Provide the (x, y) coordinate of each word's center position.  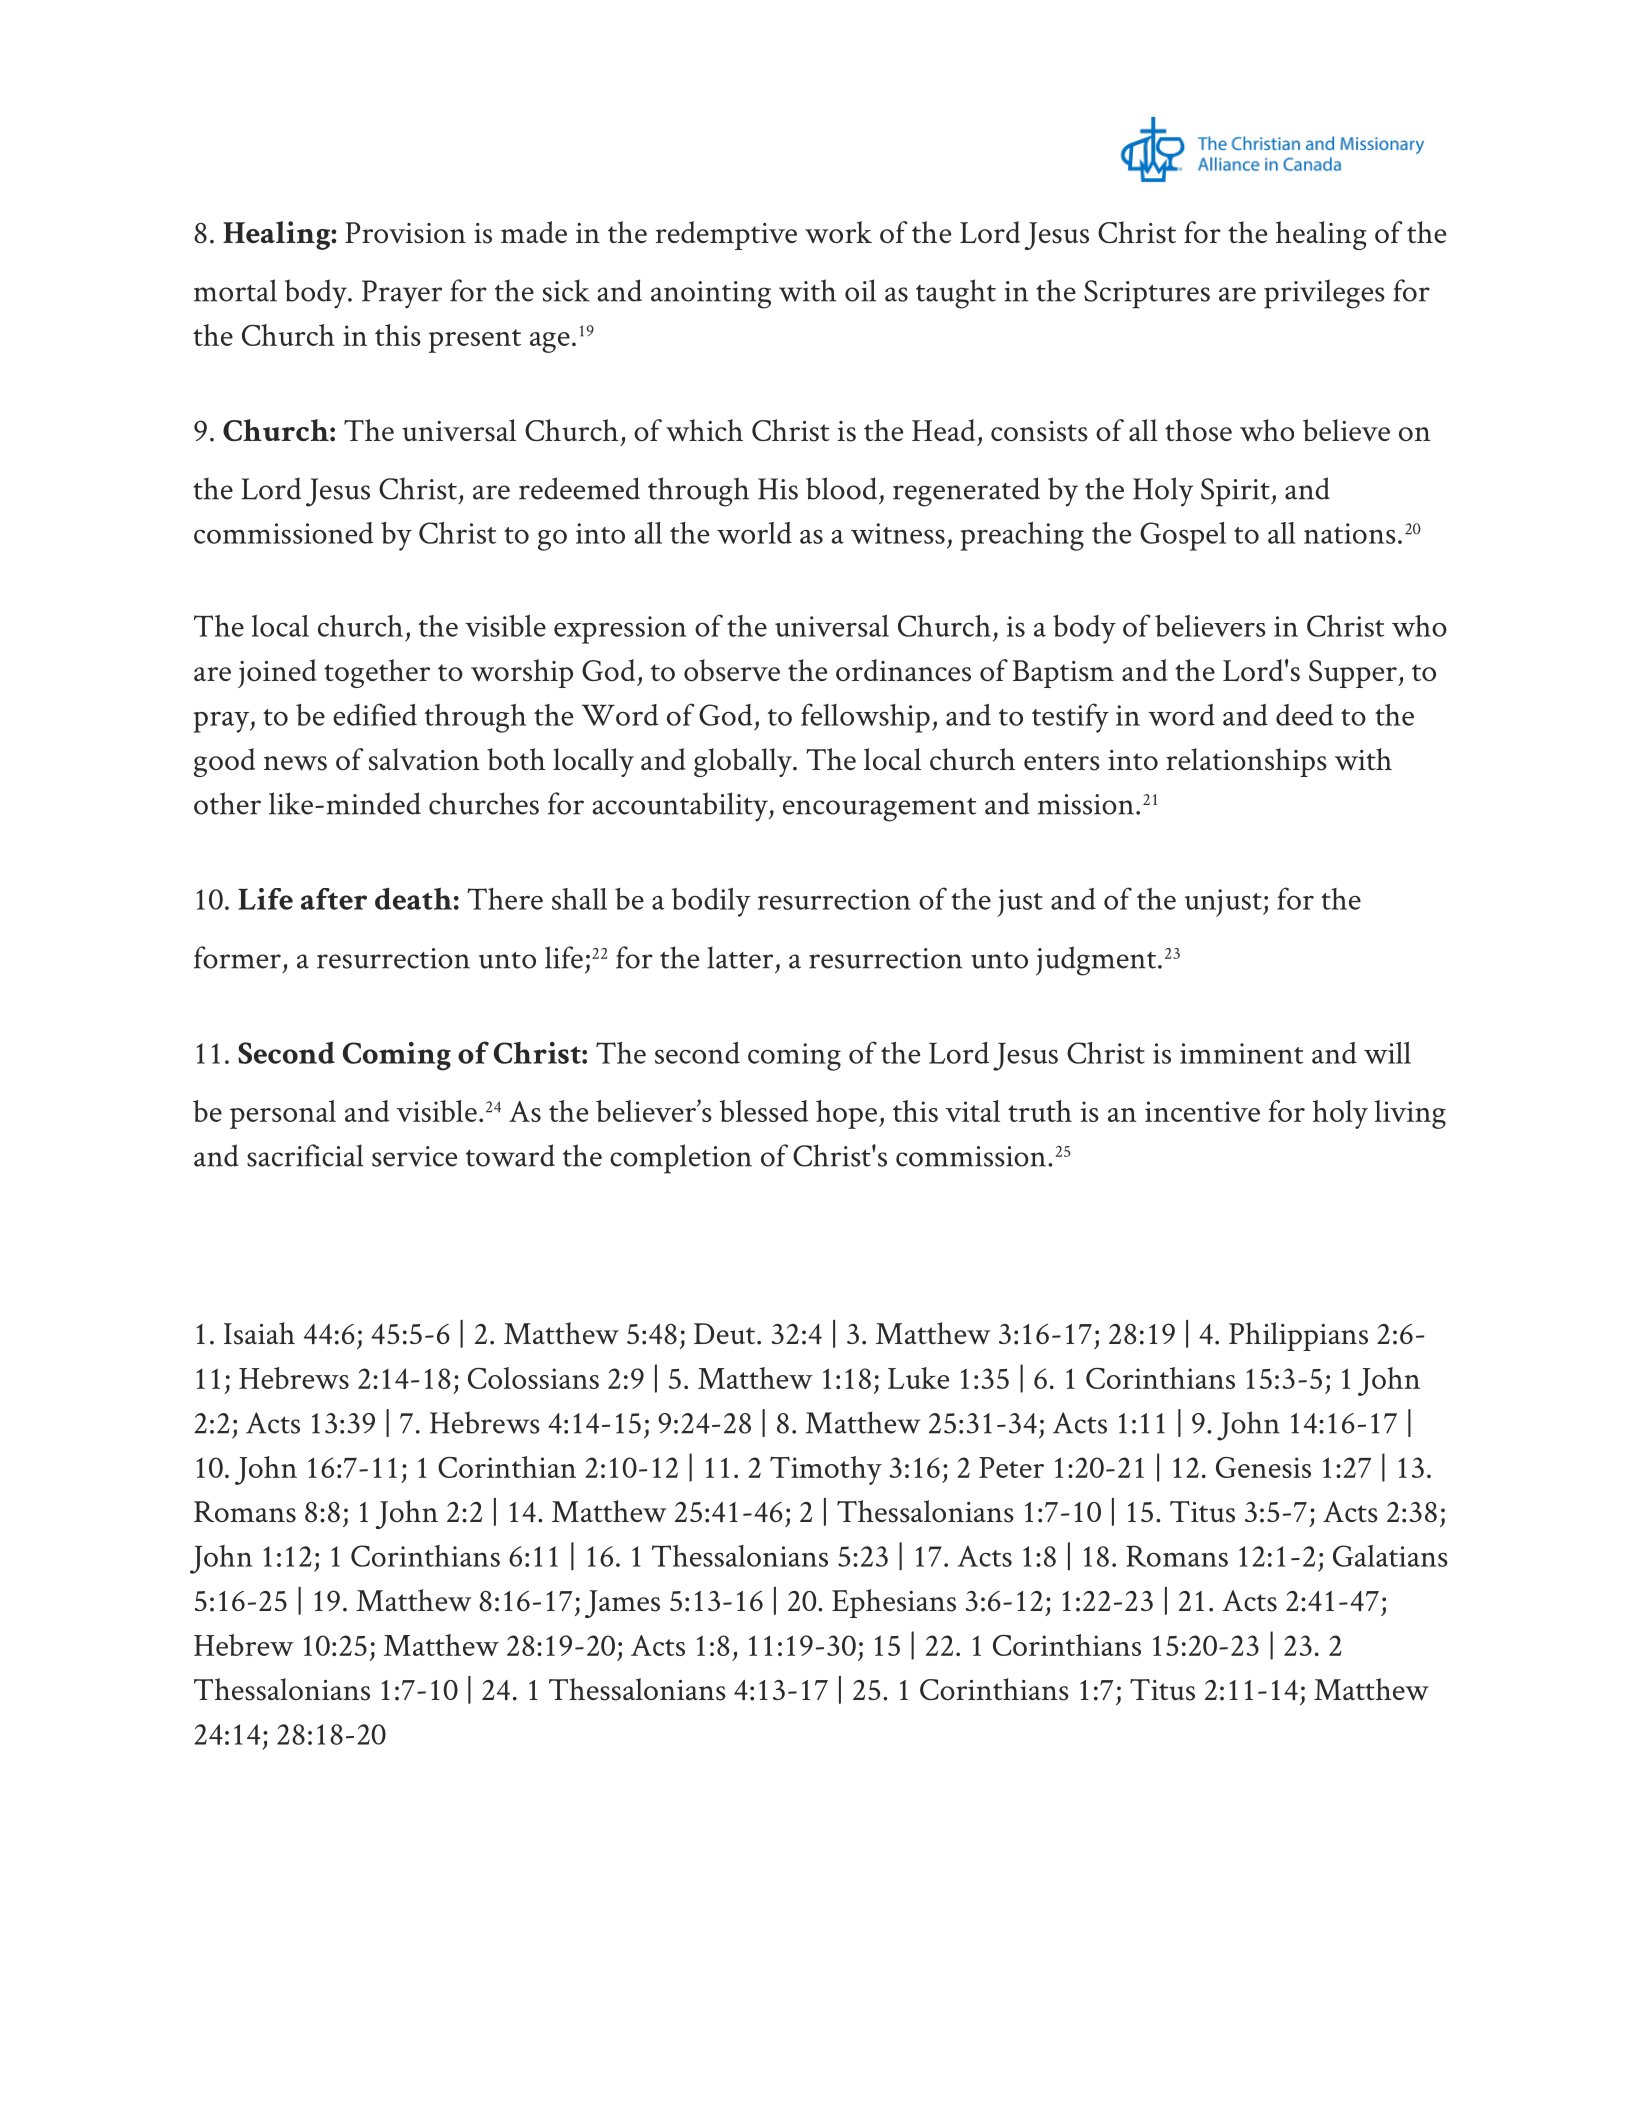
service (414, 1156)
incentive (1202, 1111)
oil (860, 290)
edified (375, 714)
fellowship (865, 718)
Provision (405, 233)
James (622, 1604)
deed (1304, 715)
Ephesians (894, 1603)
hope (846, 1114)
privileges (1324, 294)
